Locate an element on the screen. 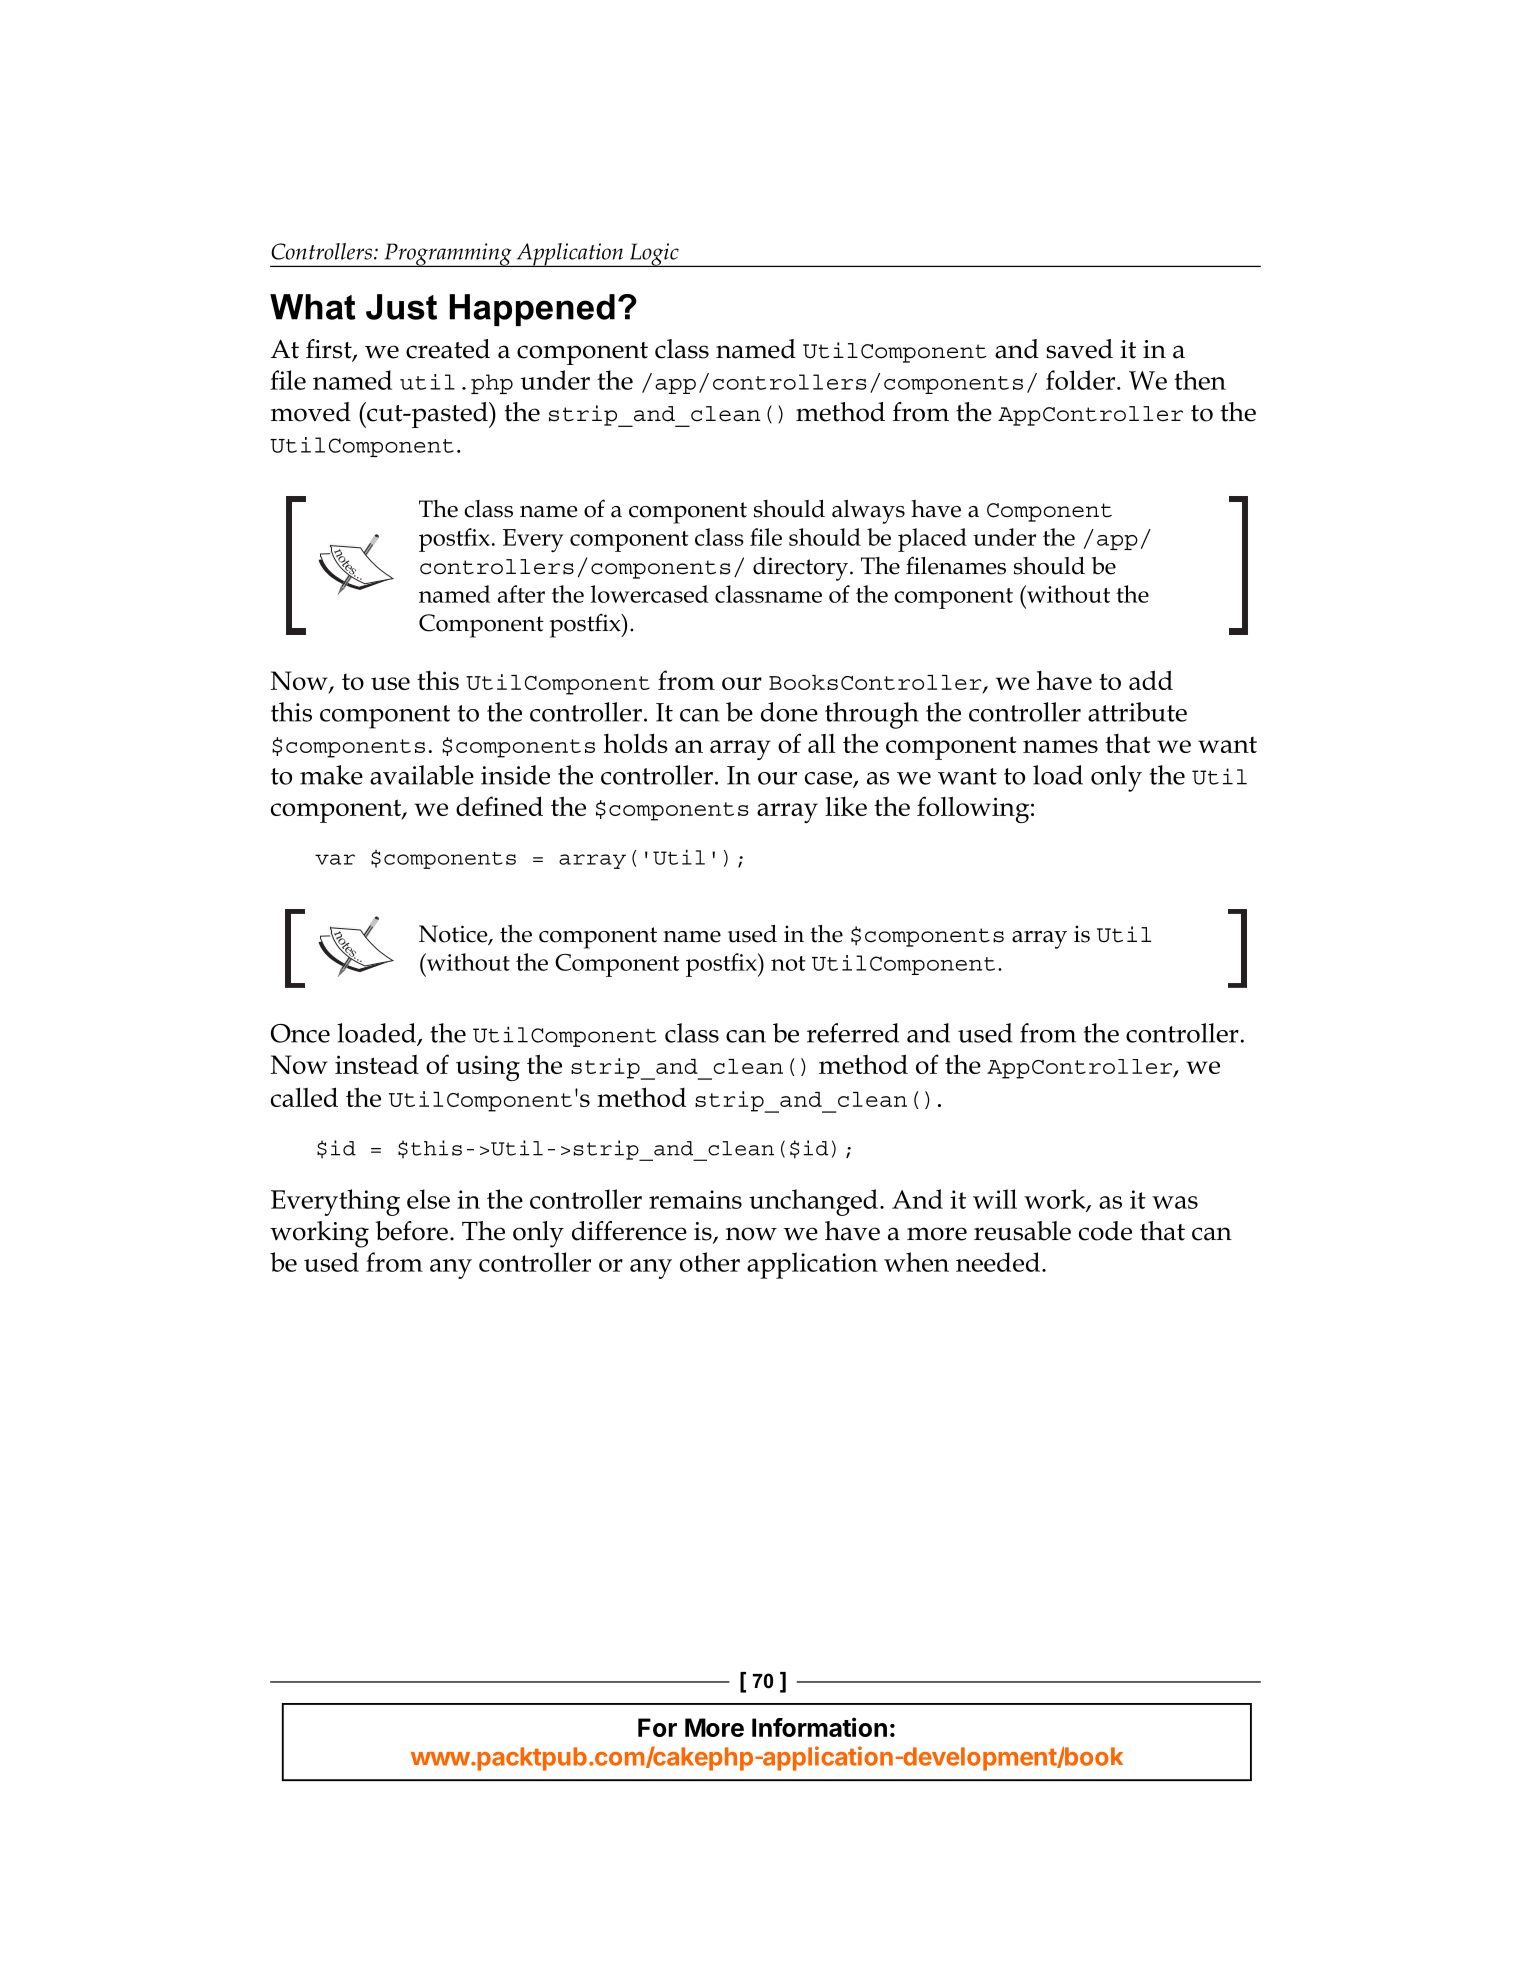 The image size is (1531, 1982). add is located at coordinates (1151, 680).
